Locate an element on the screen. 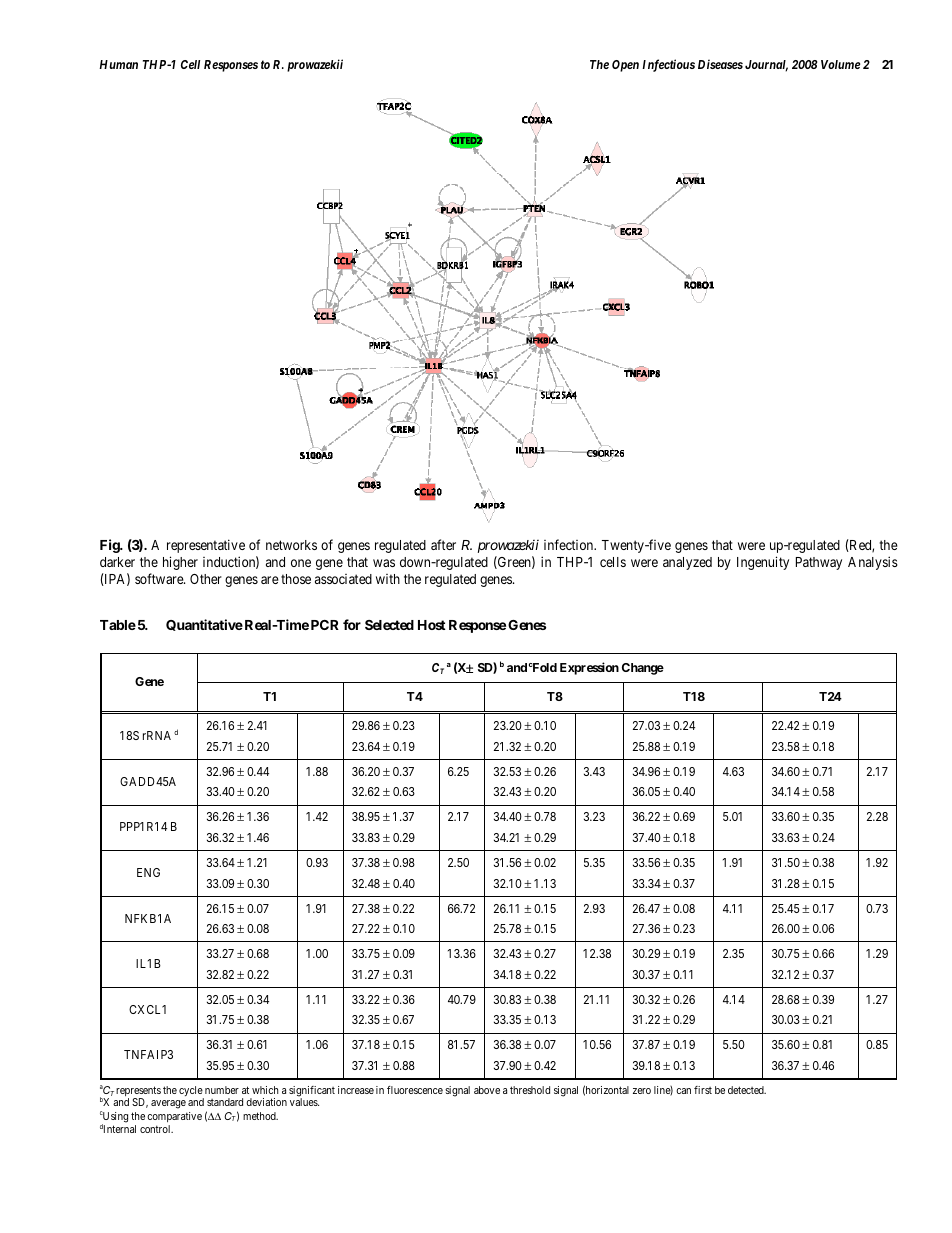  after is located at coordinates (443, 544).
